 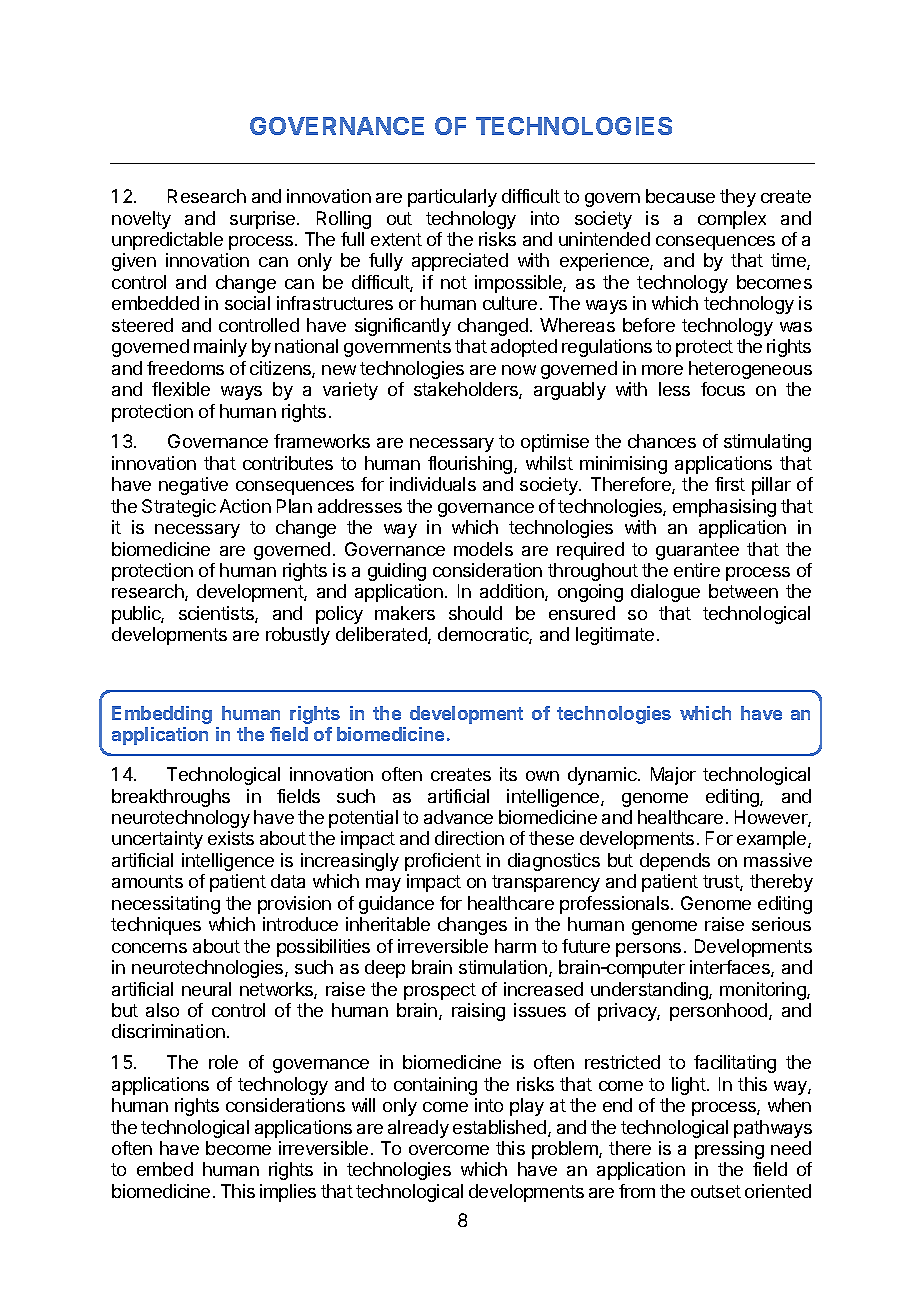 I want to click on harm, so click(x=515, y=946).
